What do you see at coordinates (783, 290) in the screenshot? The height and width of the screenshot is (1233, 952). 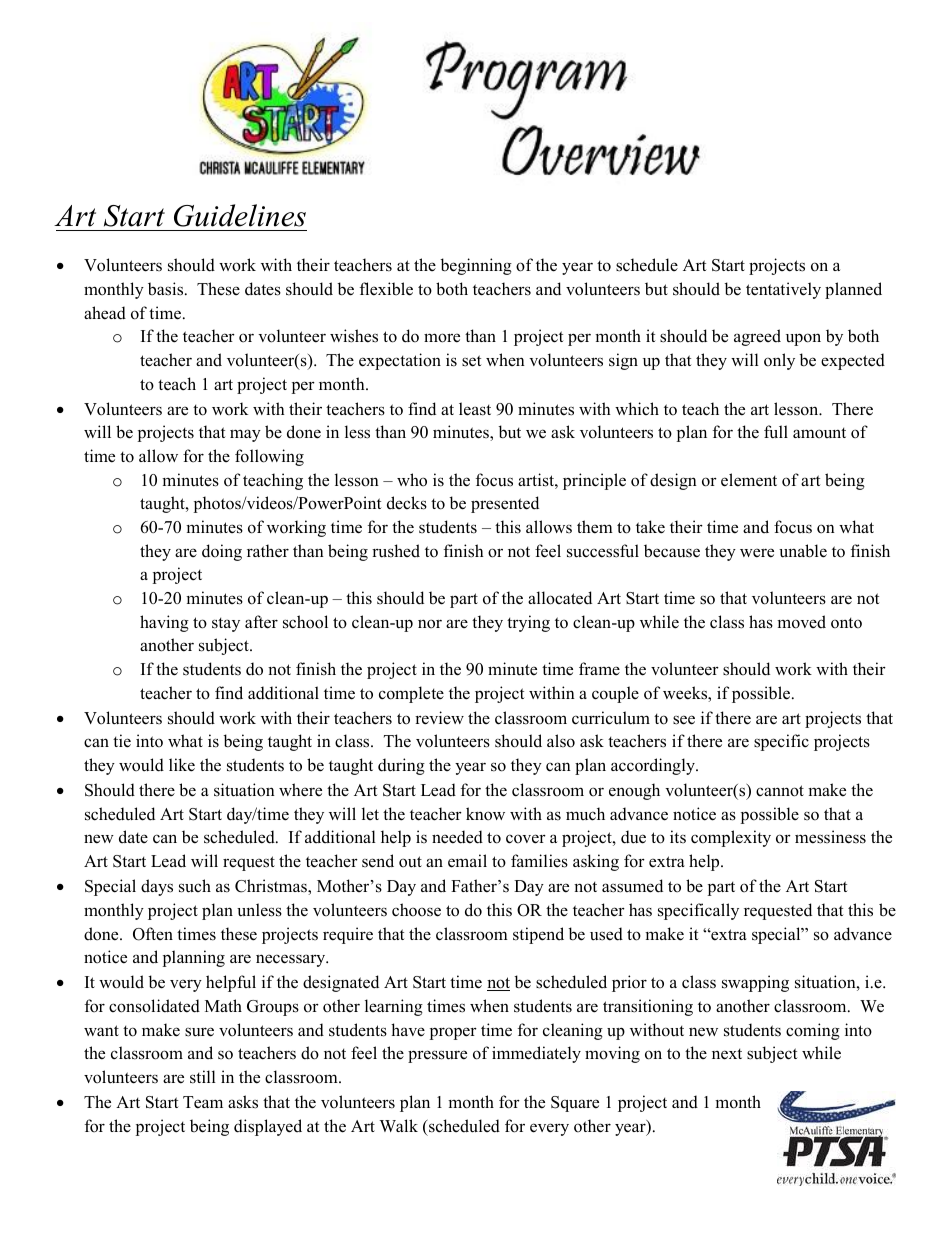 I see `tentatively` at bounding box center [783, 290].
